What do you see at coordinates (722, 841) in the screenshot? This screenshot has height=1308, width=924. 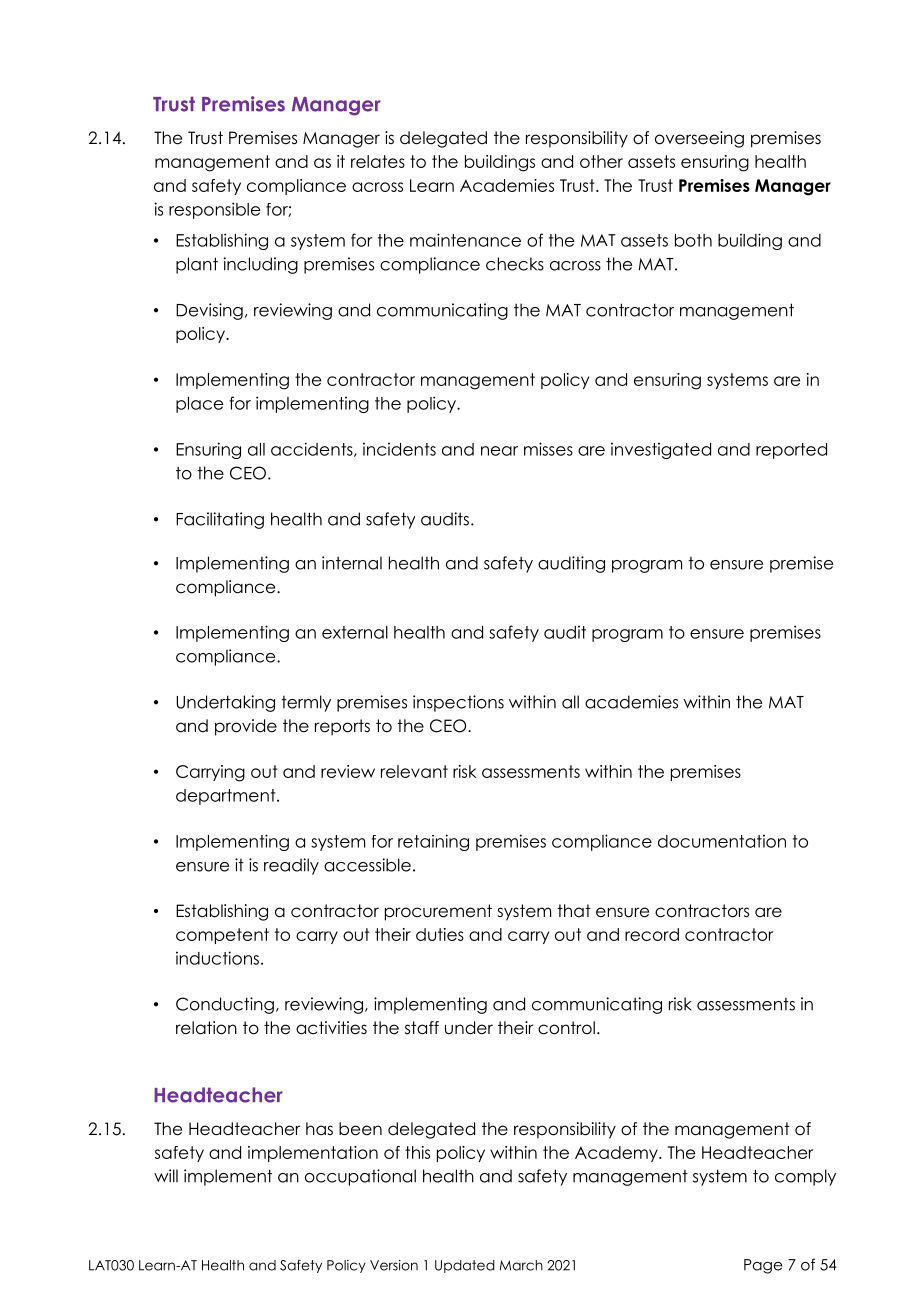 I see `documentation` at bounding box center [722, 841].
